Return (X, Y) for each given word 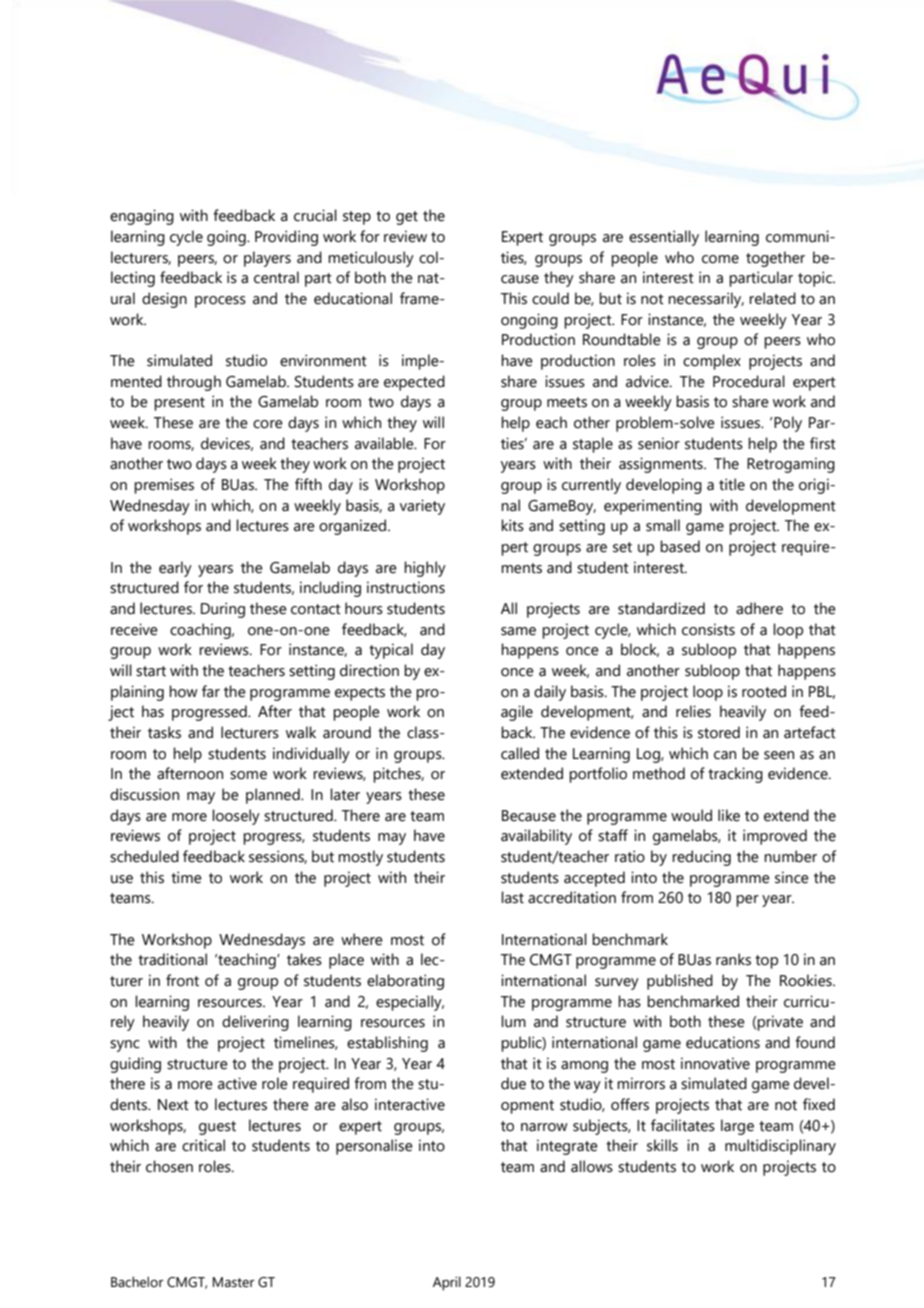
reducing (701, 858)
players (267, 259)
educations (723, 1042)
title (732, 484)
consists (708, 629)
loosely (236, 817)
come (720, 259)
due (513, 1083)
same (518, 631)
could (550, 298)
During (223, 610)
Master (234, 1282)
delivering (255, 1023)
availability (536, 837)
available (385, 443)
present (179, 404)
